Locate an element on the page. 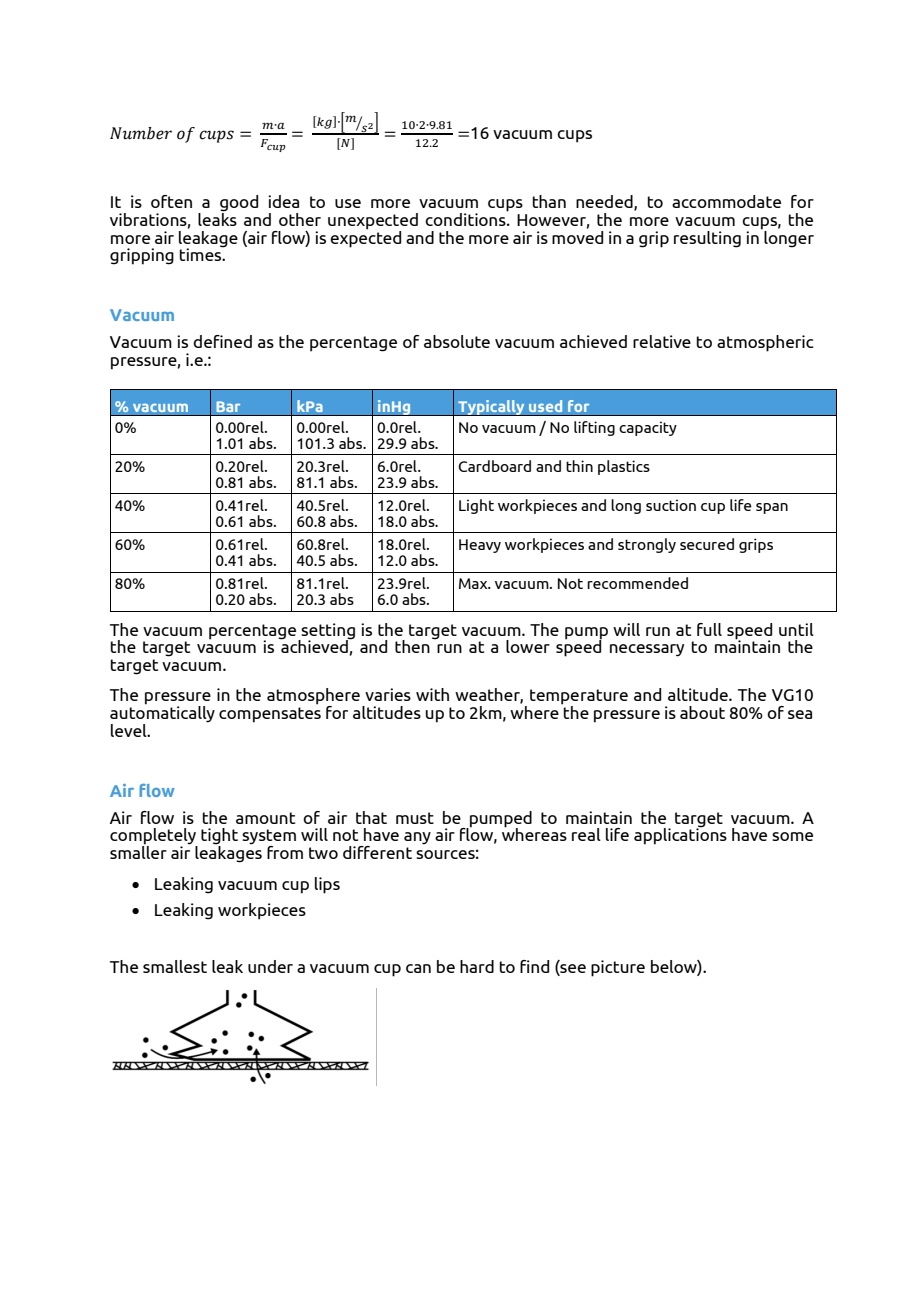 This image has height=1308, width=924. smallest is located at coordinates (175, 966).
